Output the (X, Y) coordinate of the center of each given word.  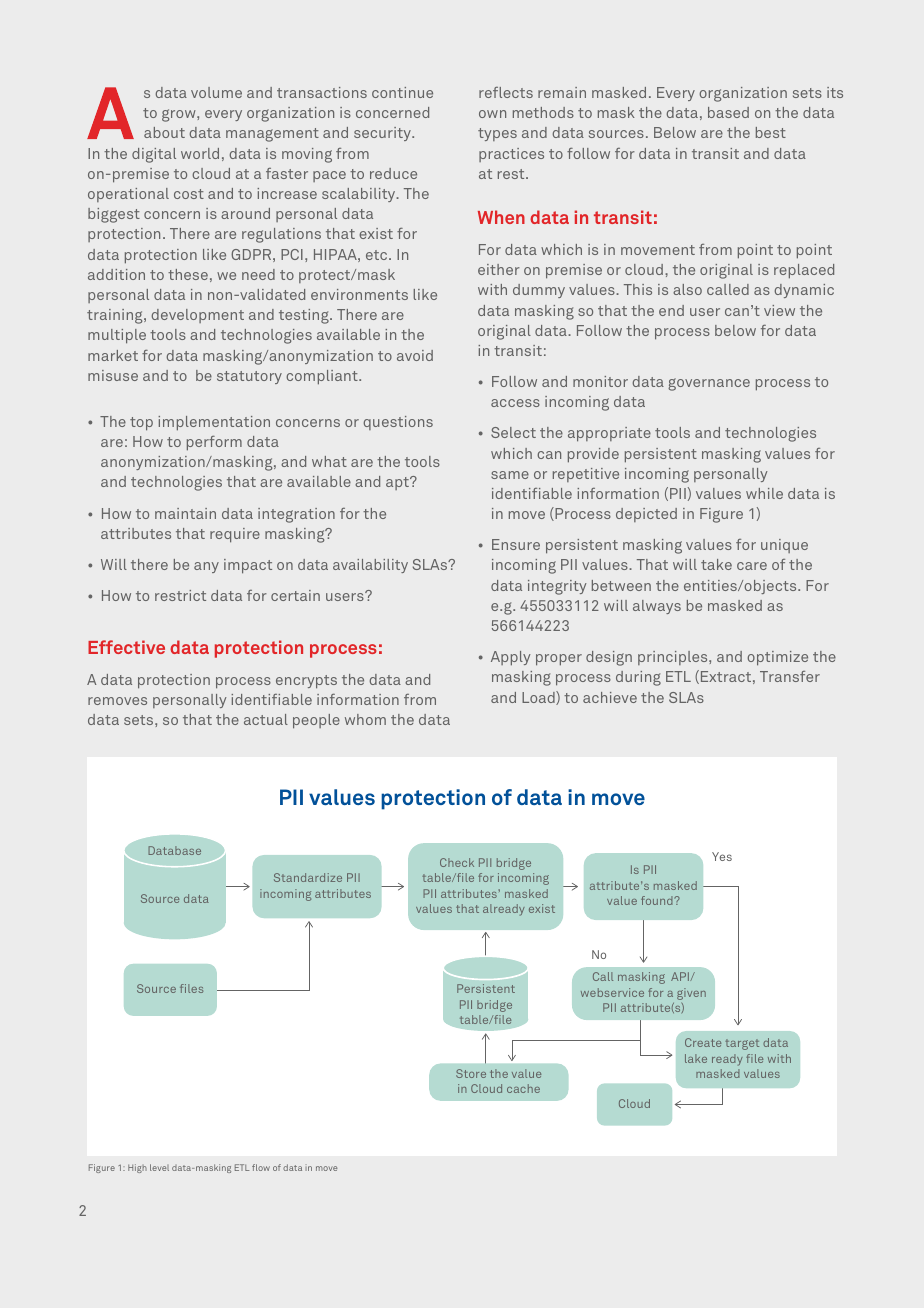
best (771, 132)
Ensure (516, 544)
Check (457, 862)
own (492, 114)
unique (784, 546)
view (779, 310)
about (164, 132)
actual (266, 719)
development (198, 316)
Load (539, 698)
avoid (415, 355)
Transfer (790, 676)
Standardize (308, 877)
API (681, 976)
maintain (185, 513)
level (159, 1167)
